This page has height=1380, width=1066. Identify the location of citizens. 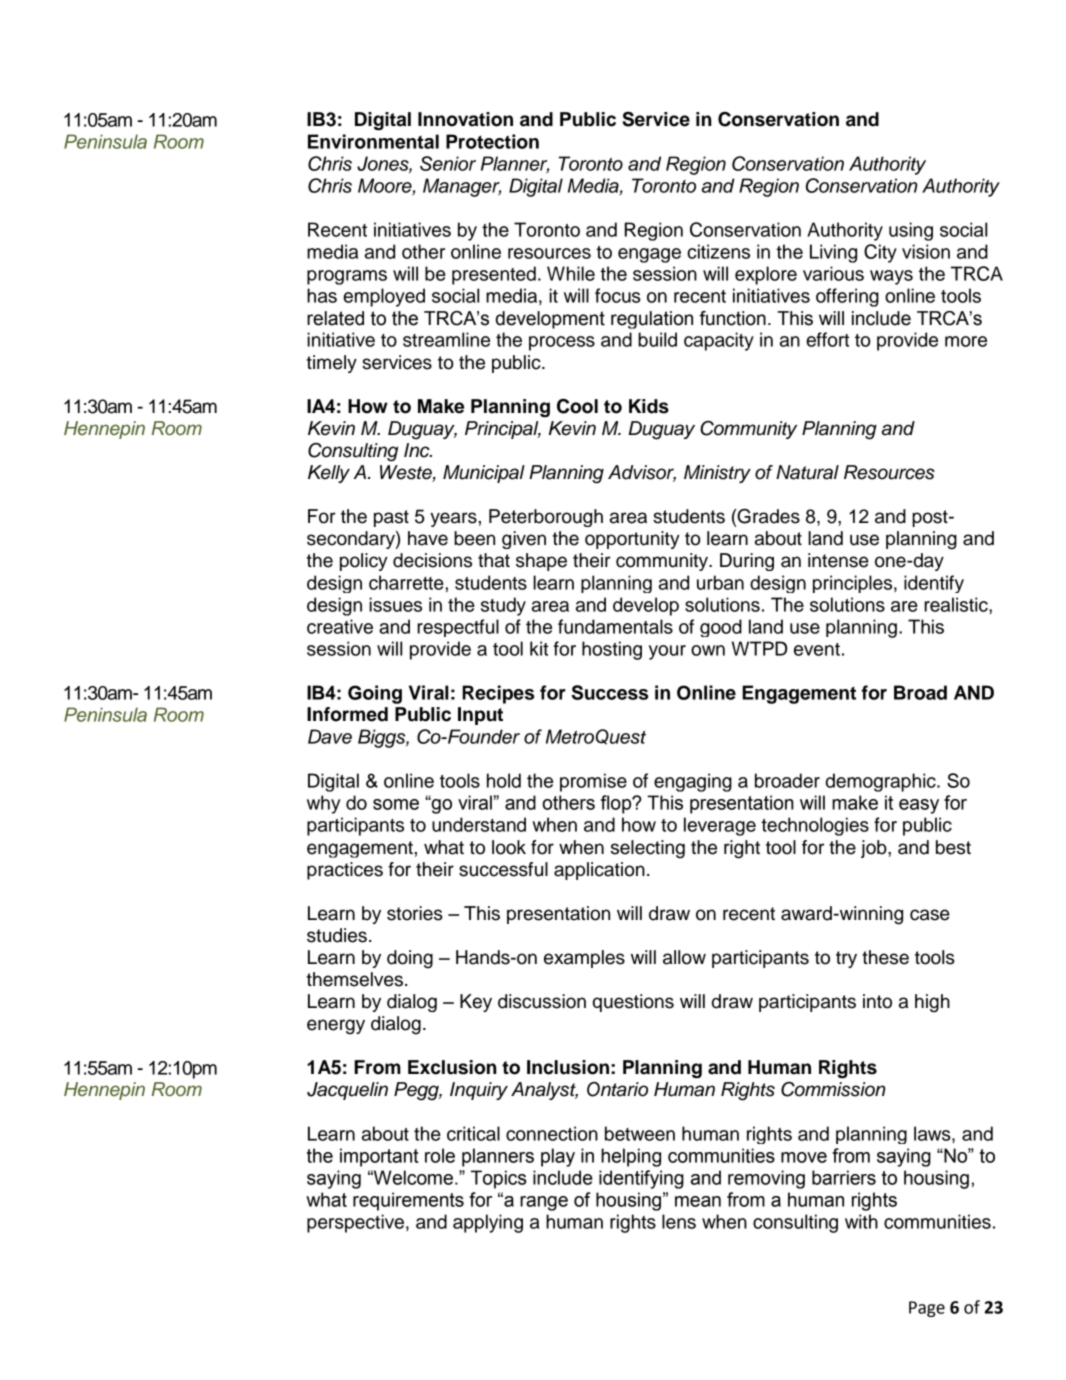
(718, 251).
